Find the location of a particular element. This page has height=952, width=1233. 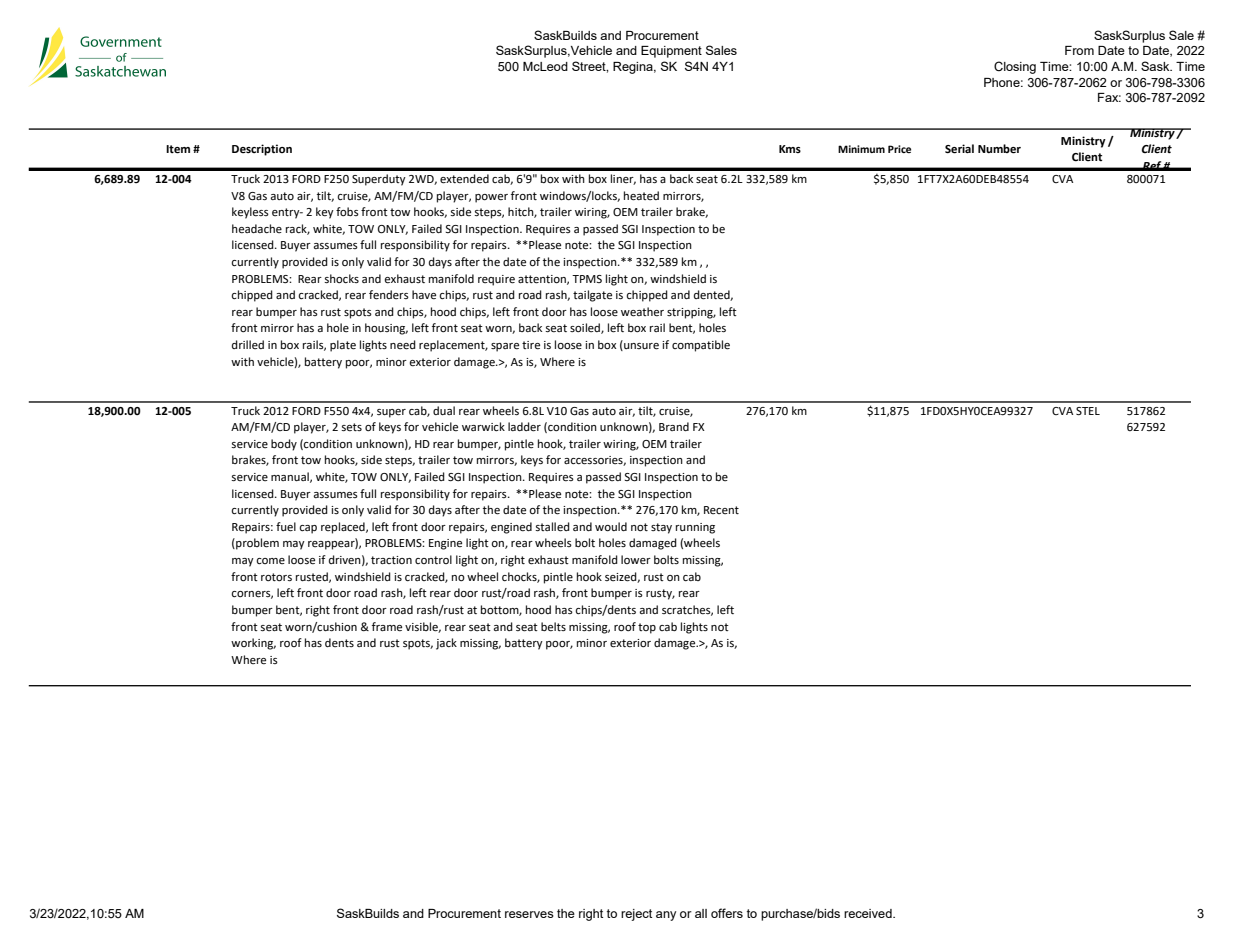

top is located at coordinates (647, 628).
